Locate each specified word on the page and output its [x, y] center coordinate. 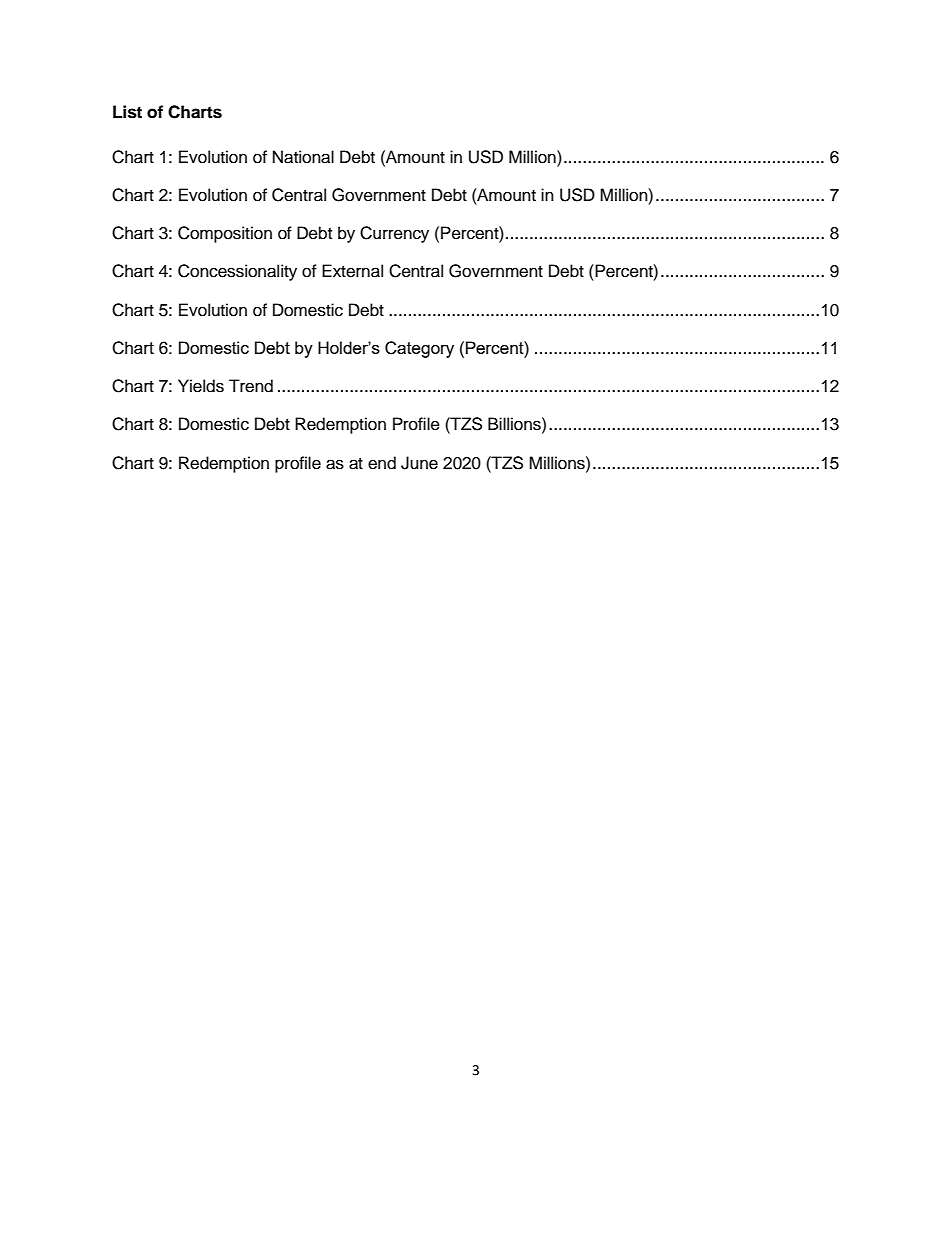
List [127, 112]
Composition [225, 234]
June [419, 463]
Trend [251, 386]
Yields [201, 386]
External [352, 271]
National [303, 157]
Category [419, 349]
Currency [394, 234]
